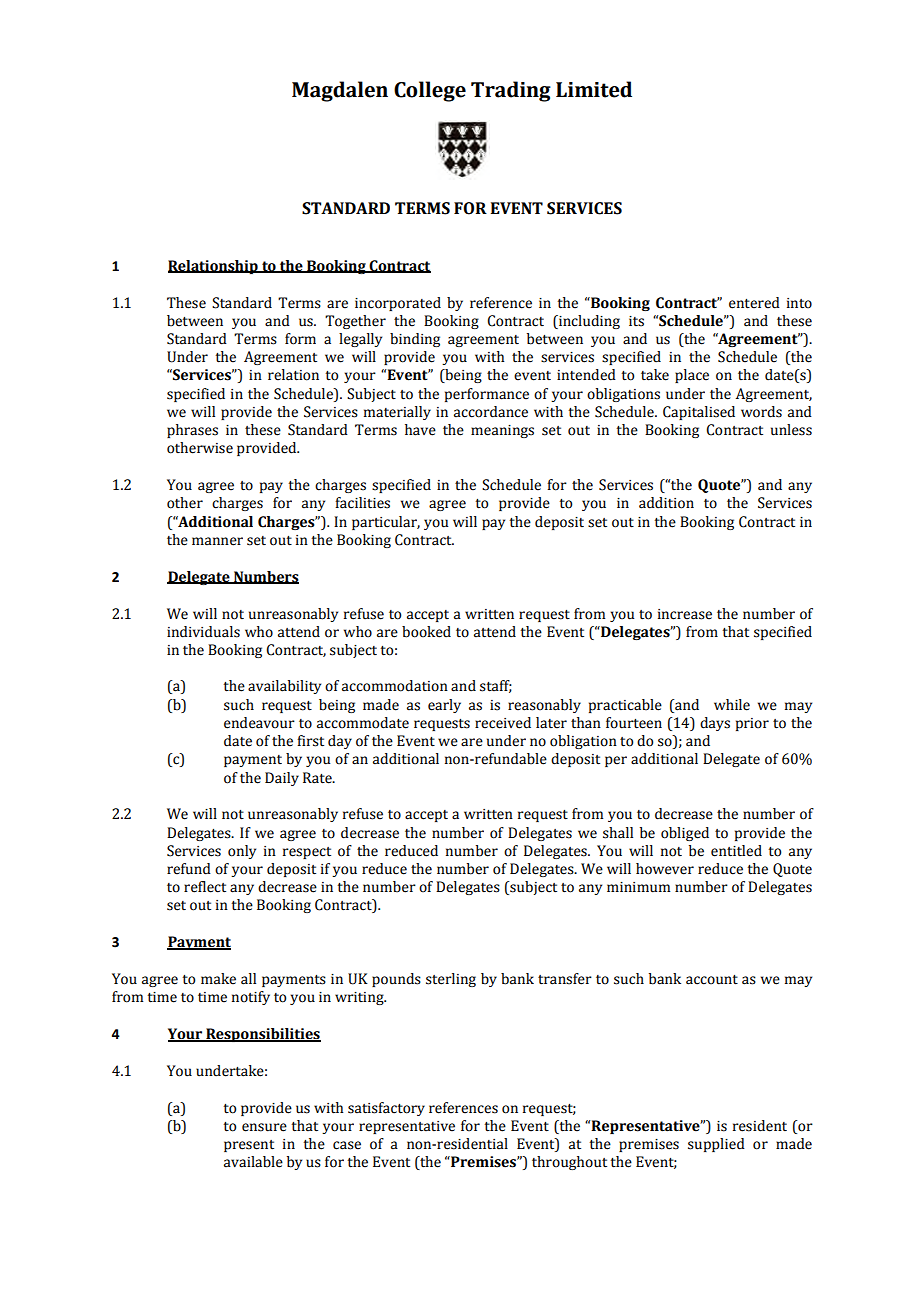 Image resolution: width=924 pixels, height=1308 pixels. Describe the element at coordinates (503, 723) in the screenshot. I see `received` at that location.
